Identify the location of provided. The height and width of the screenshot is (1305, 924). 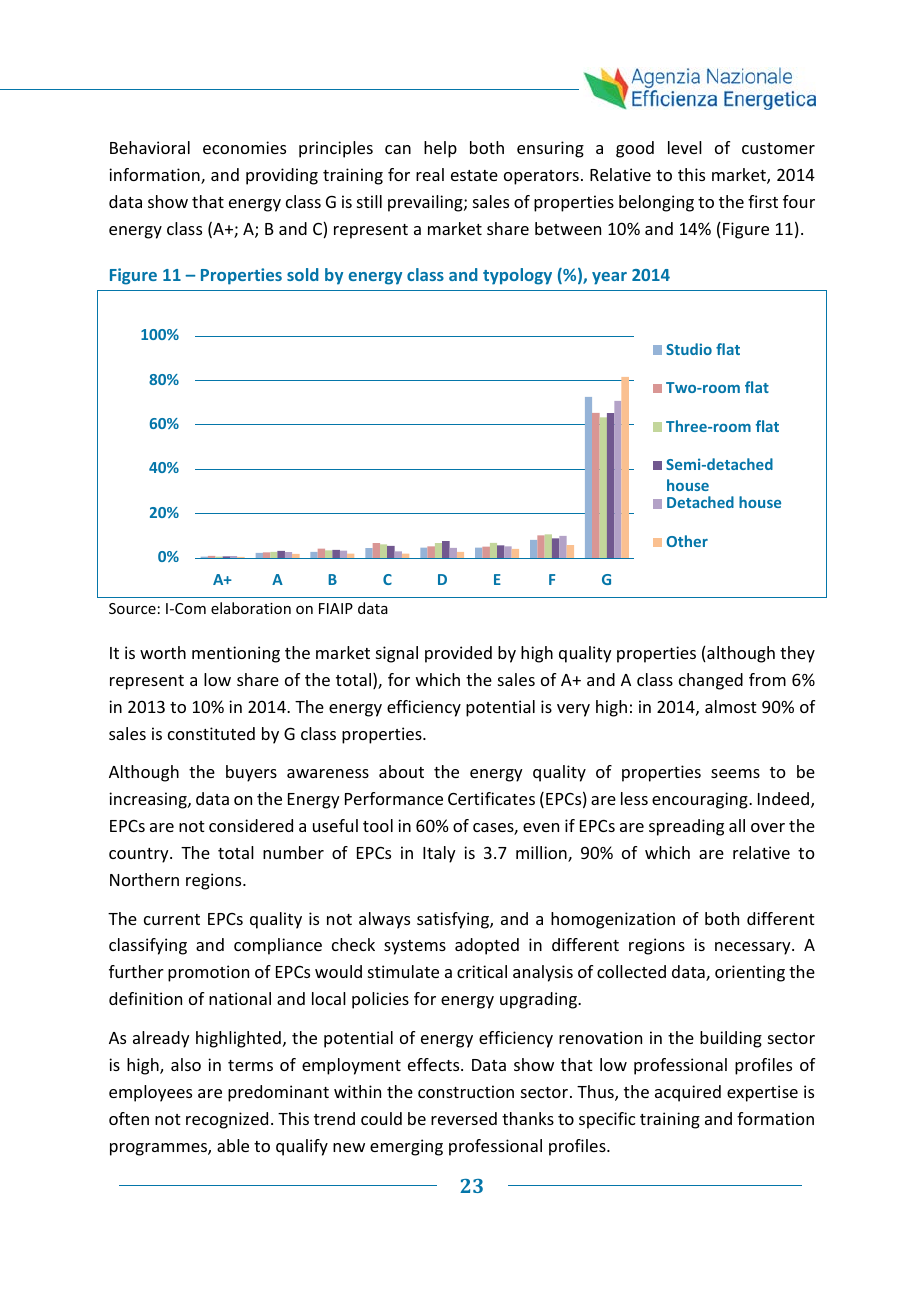
(458, 654).
